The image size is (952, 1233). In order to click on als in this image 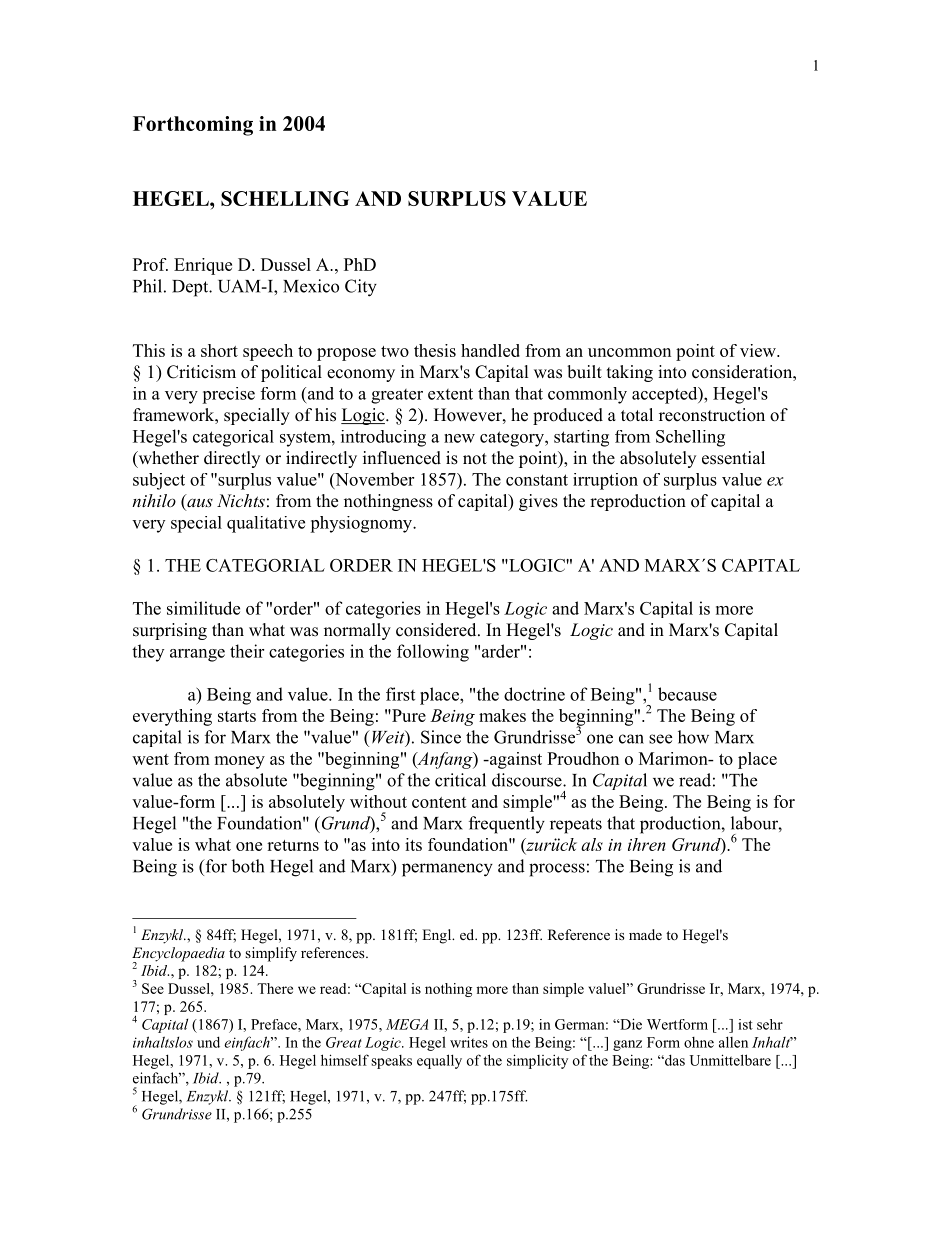, I will do `click(592, 844)`.
